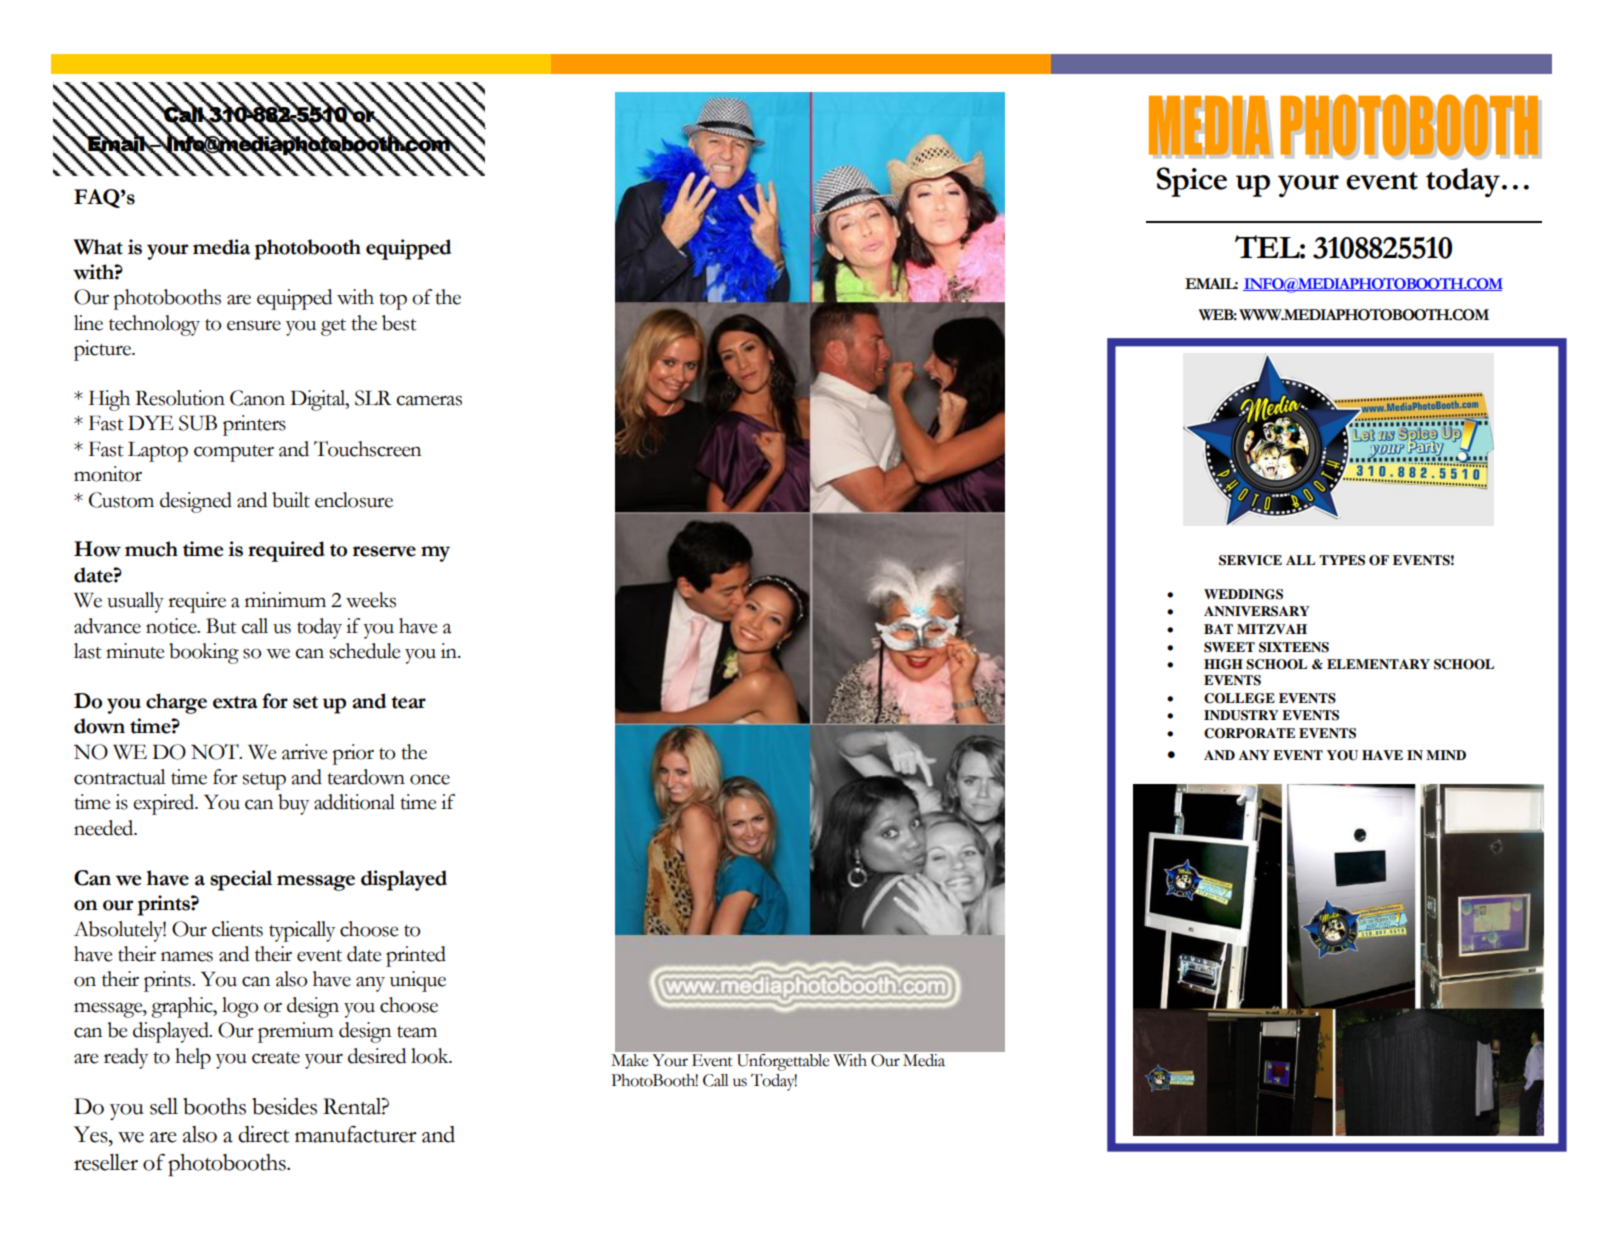  I want to click on What, so click(98, 247).
